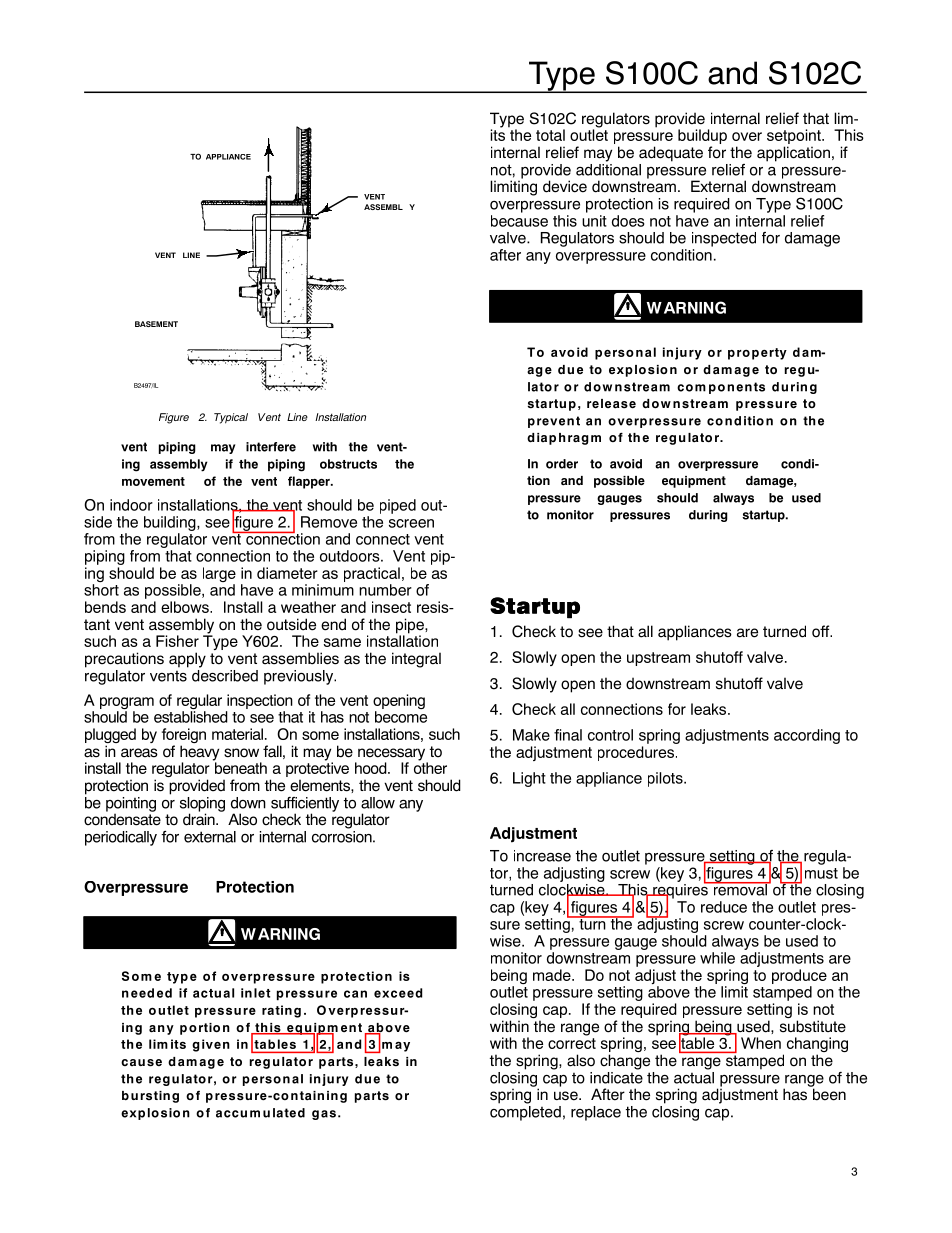 The width and height of the screenshot is (952, 1233). I want to click on integral, so click(416, 660).
